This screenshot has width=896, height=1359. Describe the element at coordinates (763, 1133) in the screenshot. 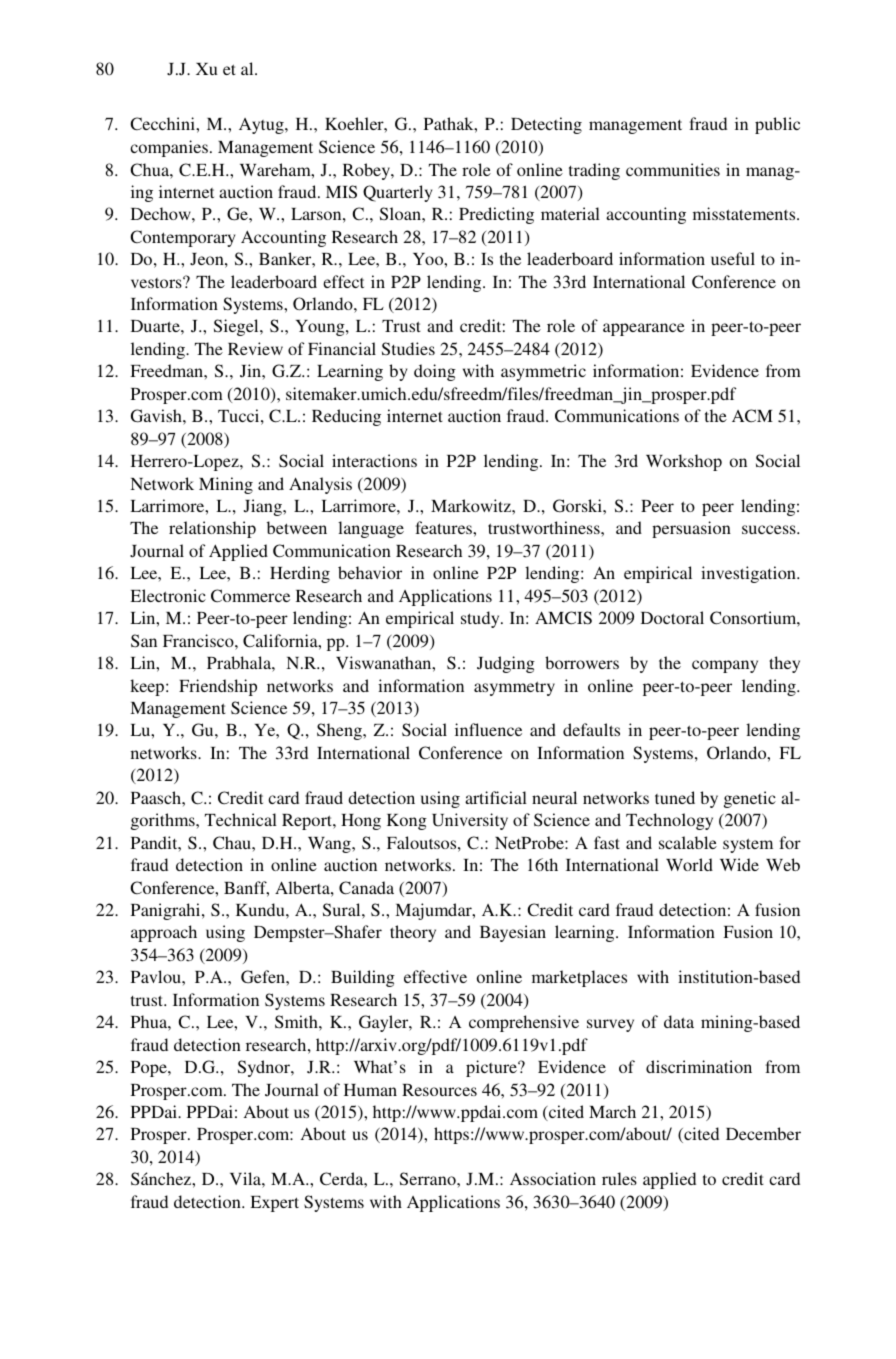

I see `December` at that location.
